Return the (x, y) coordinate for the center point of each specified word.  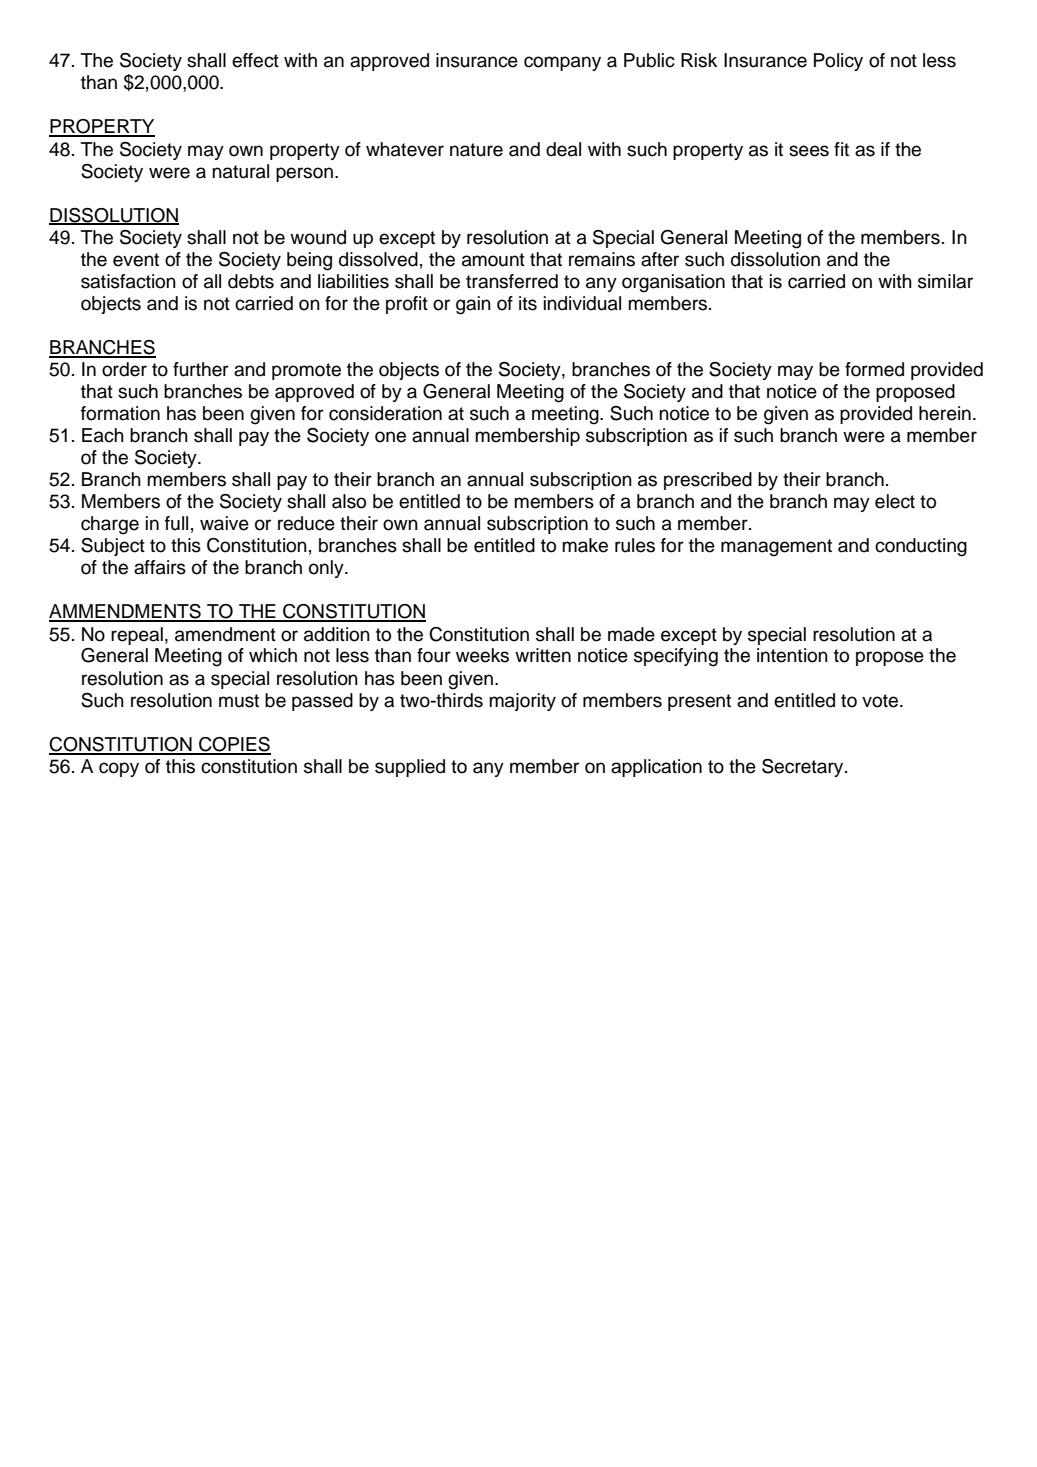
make (585, 545)
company (562, 63)
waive (224, 523)
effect (255, 60)
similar (945, 281)
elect (895, 501)
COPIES (234, 745)
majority (522, 702)
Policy (838, 62)
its (528, 303)
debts (251, 281)
